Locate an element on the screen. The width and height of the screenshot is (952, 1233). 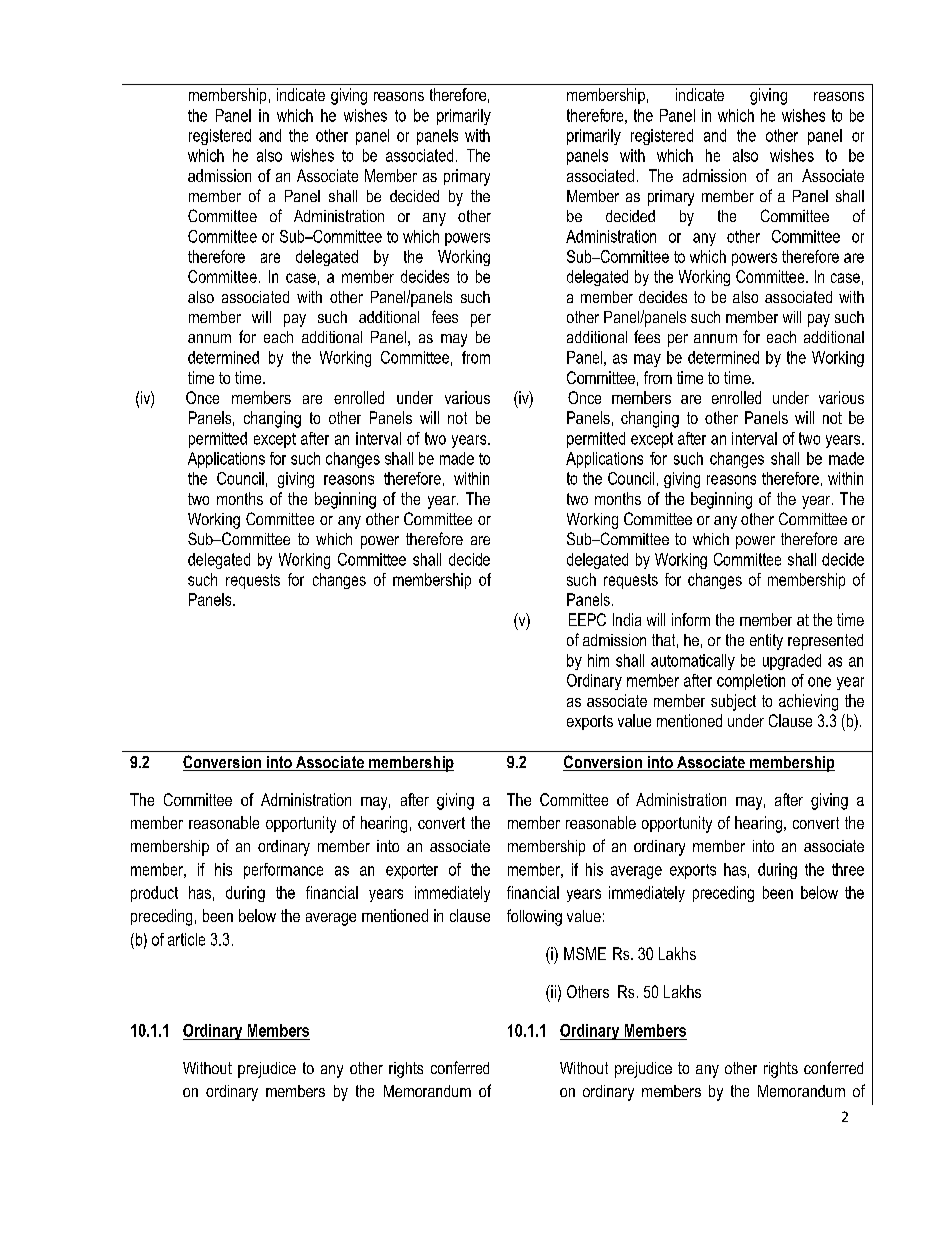
completion is located at coordinates (751, 682).
